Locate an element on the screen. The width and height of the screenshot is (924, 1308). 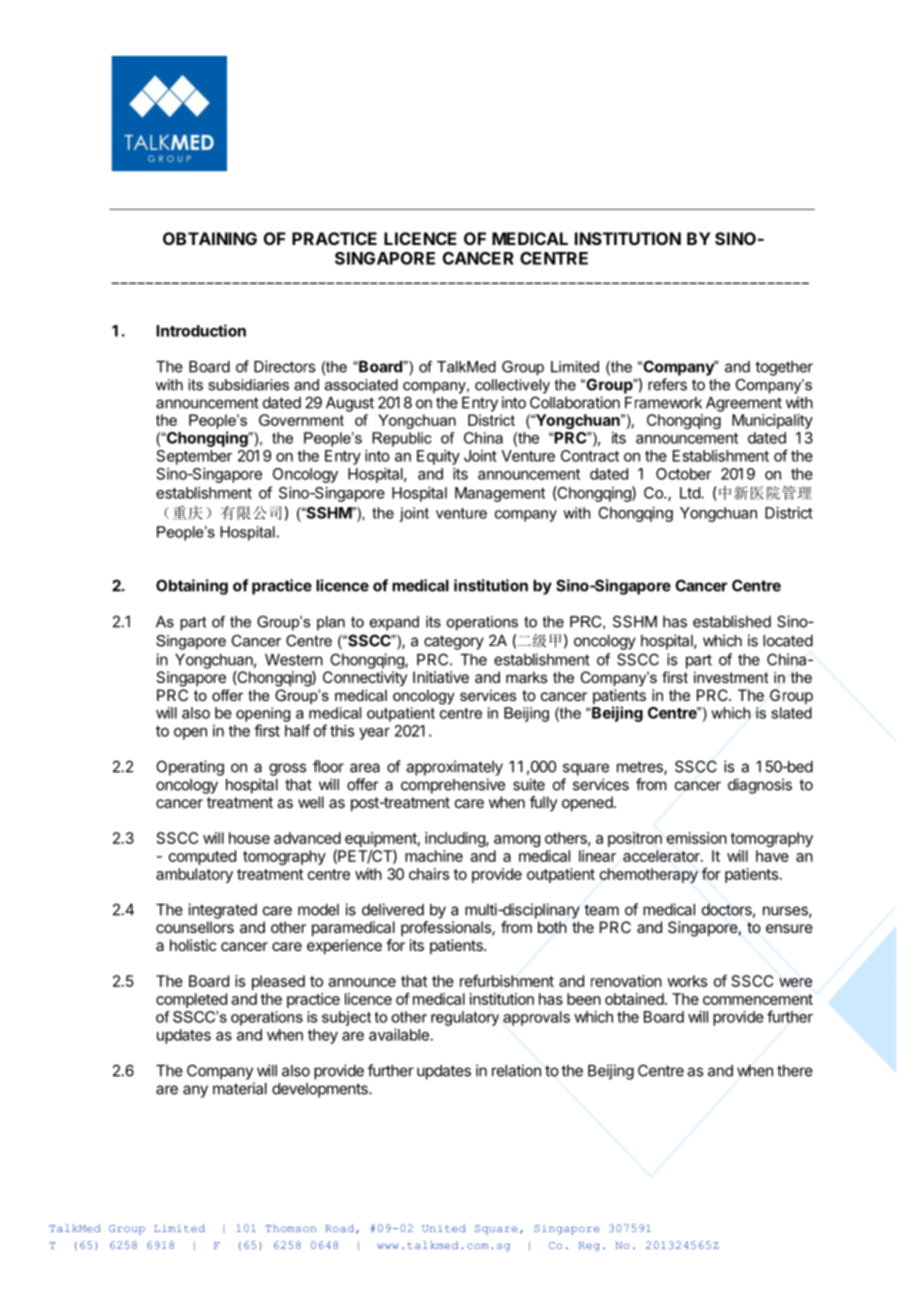
Directors is located at coordinates (284, 366).
